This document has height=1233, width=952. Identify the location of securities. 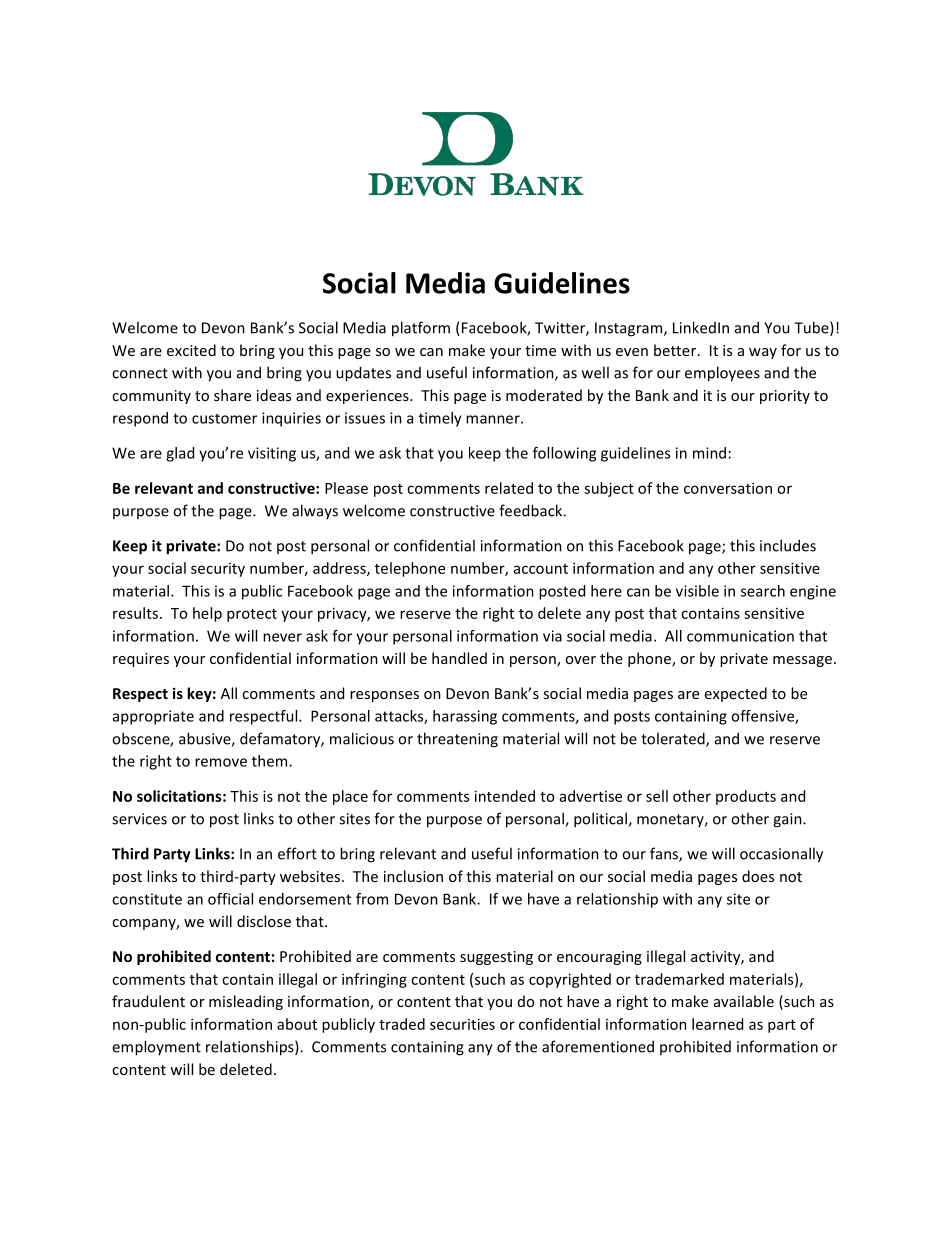
(462, 1024).
